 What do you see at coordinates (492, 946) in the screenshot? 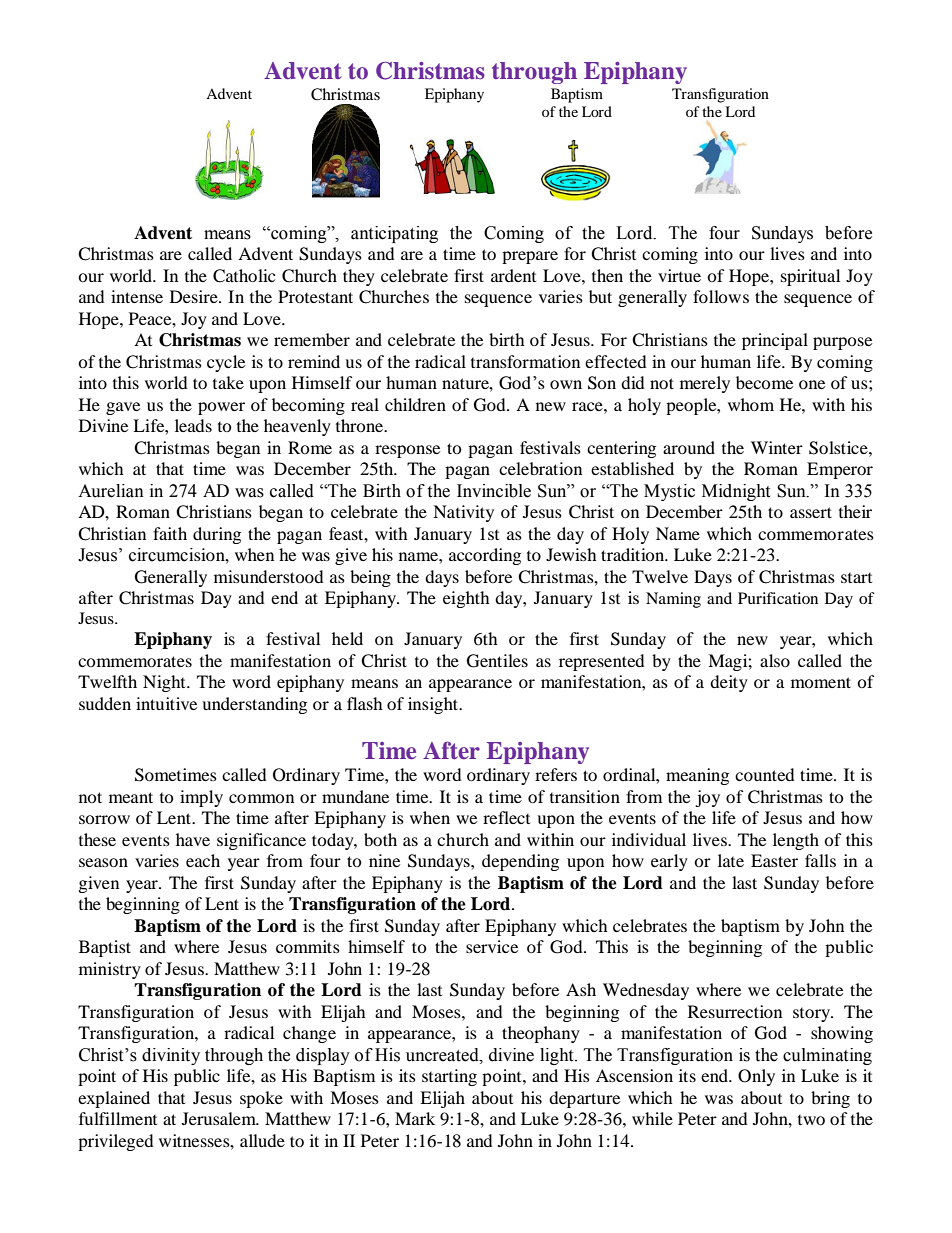
I see `service` at bounding box center [492, 946].
